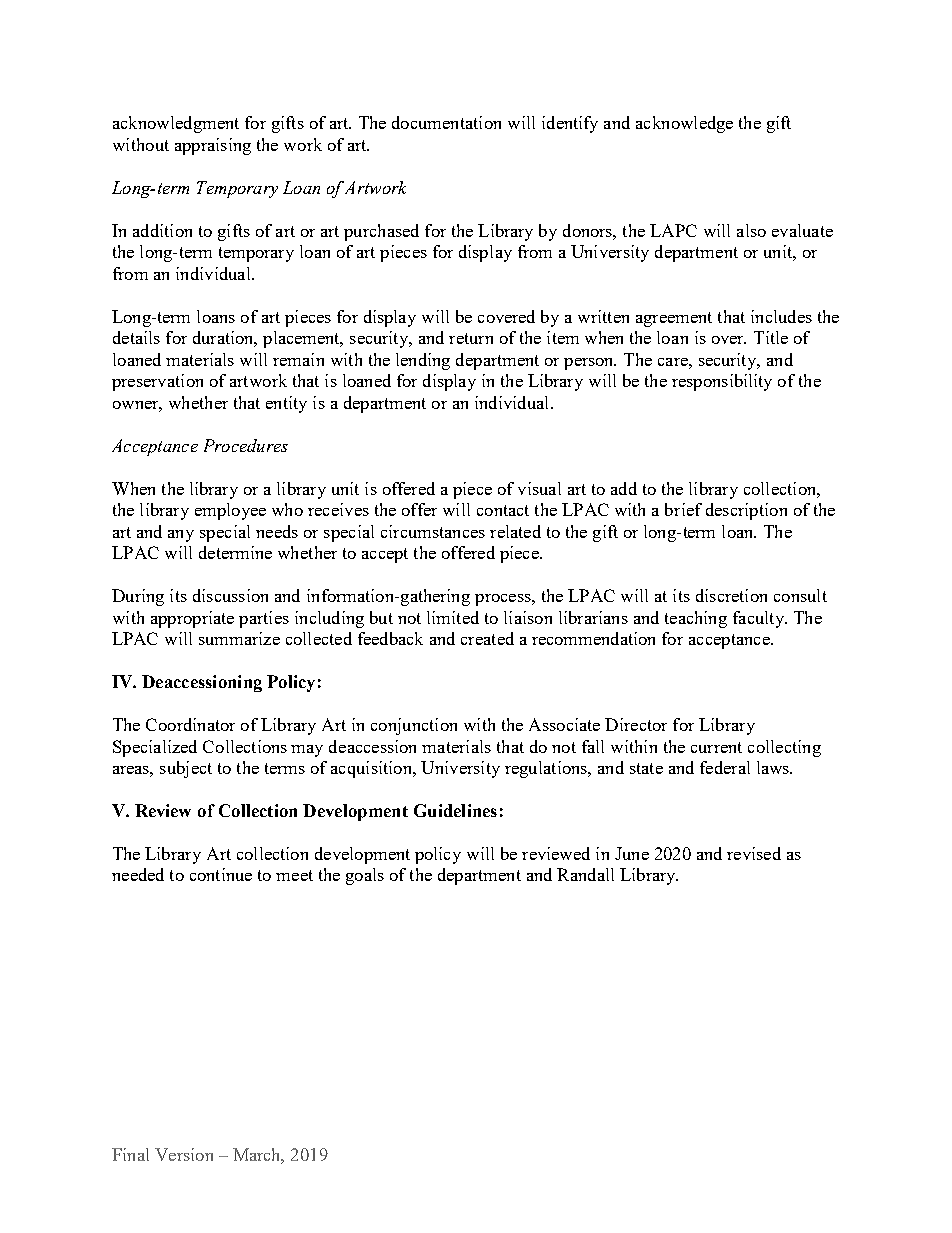 The width and height of the screenshot is (952, 1233). What do you see at coordinates (503, 510) in the screenshot?
I see `contact` at bounding box center [503, 510].
